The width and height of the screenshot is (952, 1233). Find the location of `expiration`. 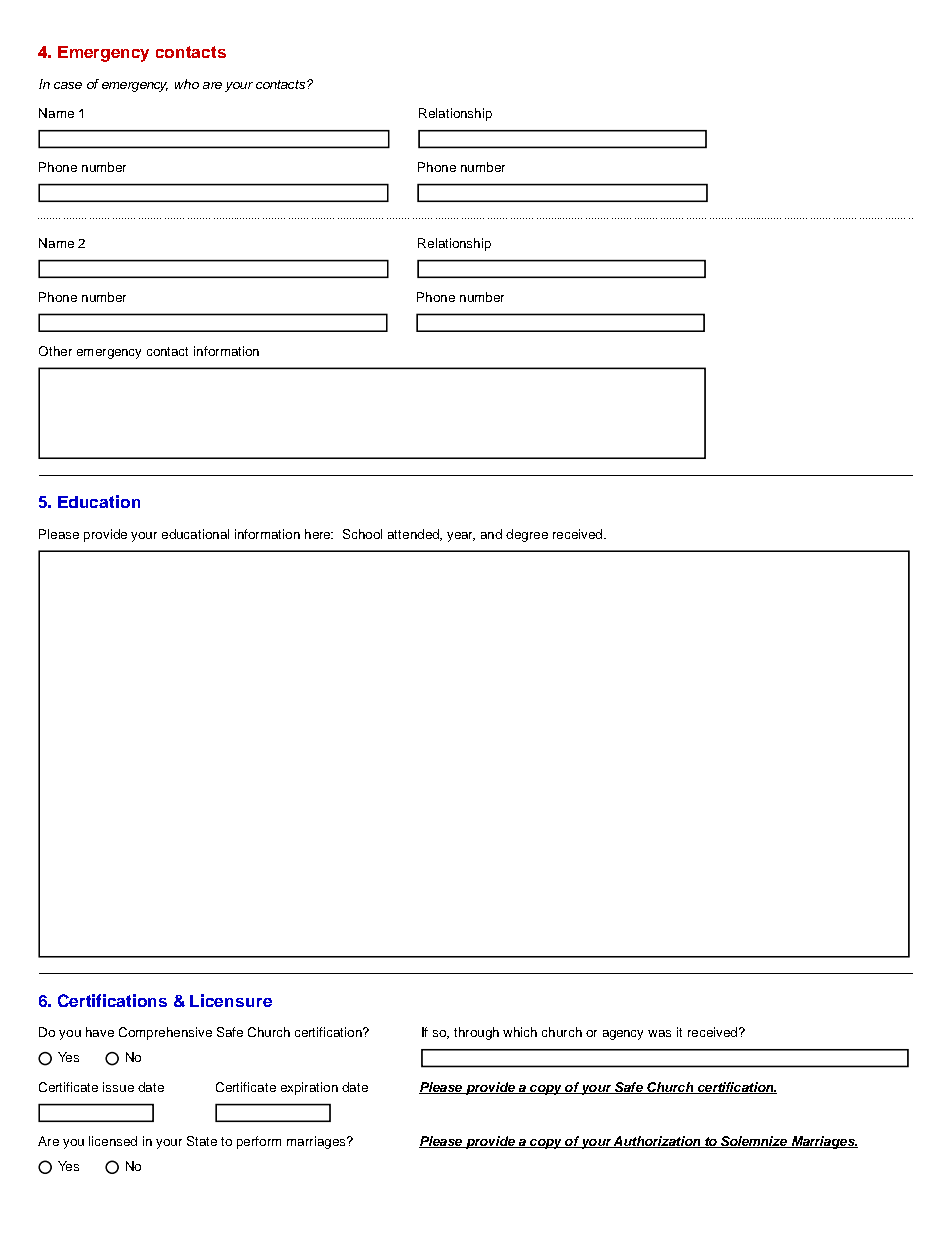

expiration is located at coordinates (309, 1088).
